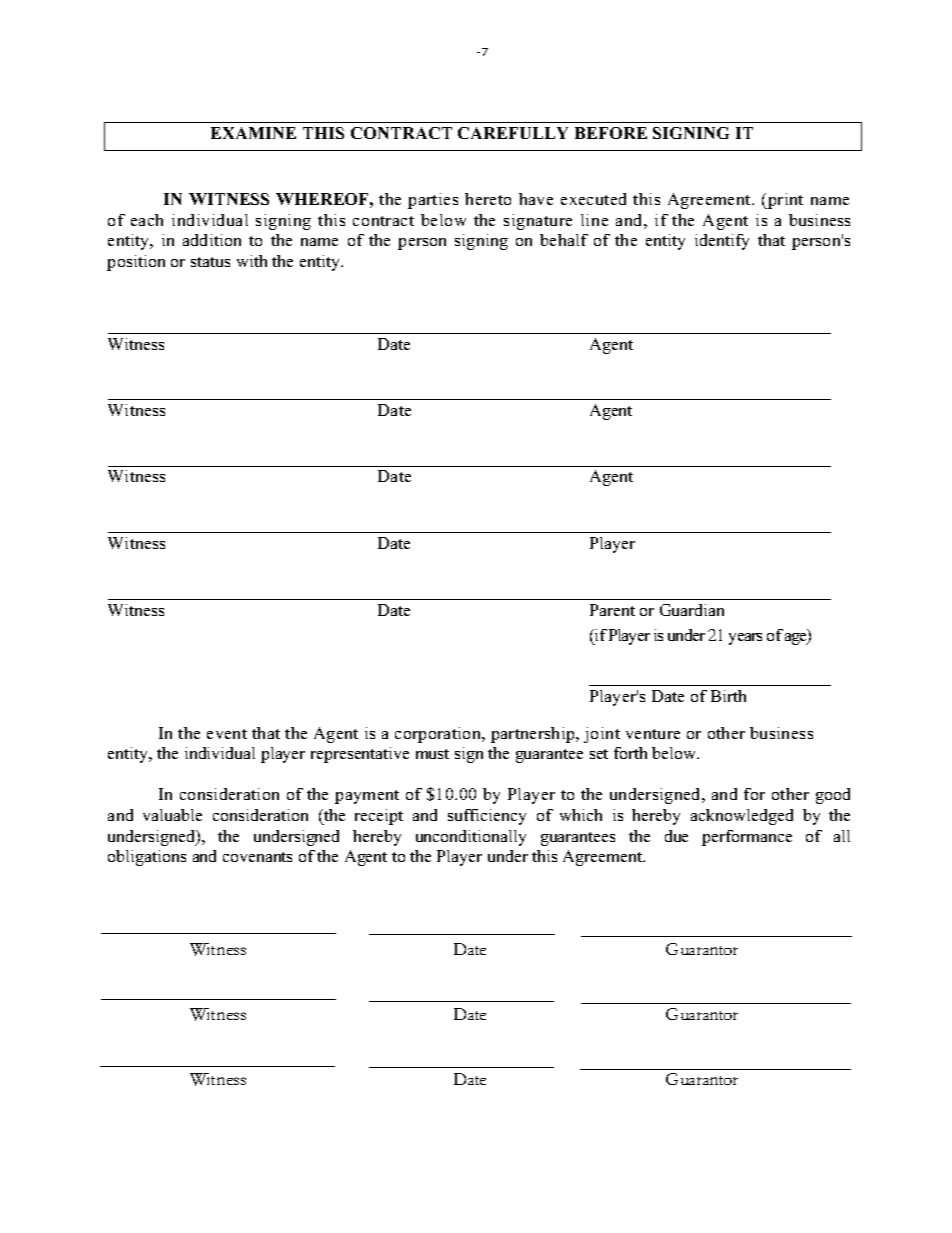 Image resolution: width=952 pixels, height=1233 pixels. I want to click on EXAMINE, so click(253, 133).
